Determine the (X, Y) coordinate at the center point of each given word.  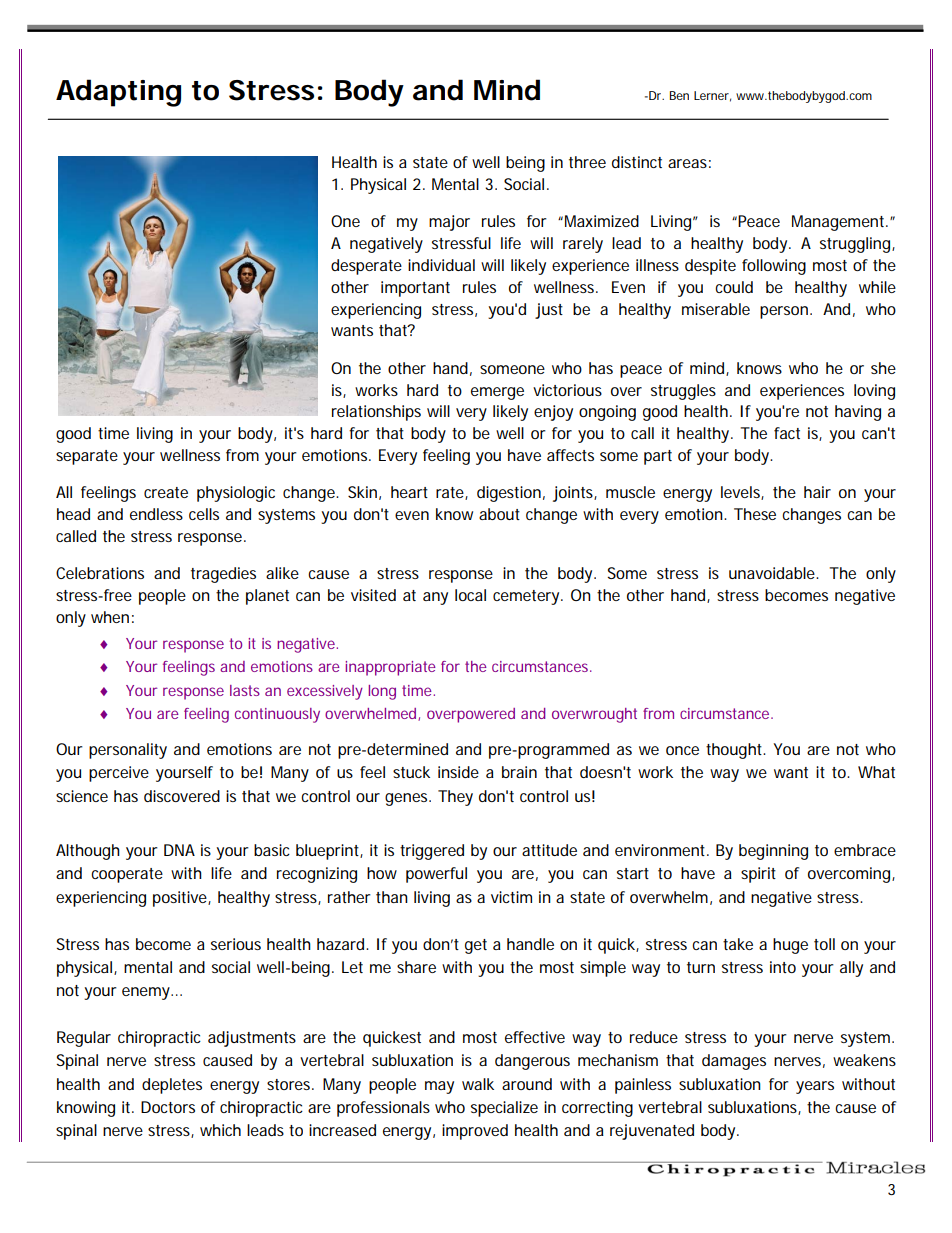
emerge (497, 393)
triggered (432, 852)
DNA (179, 850)
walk (478, 1084)
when (110, 617)
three (587, 162)
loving (874, 392)
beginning (773, 852)
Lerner (712, 96)
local (470, 595)
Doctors (168, 1107)
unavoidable (773, 573)
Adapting (118, 93)
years (815, 1087)
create (166, 492)
